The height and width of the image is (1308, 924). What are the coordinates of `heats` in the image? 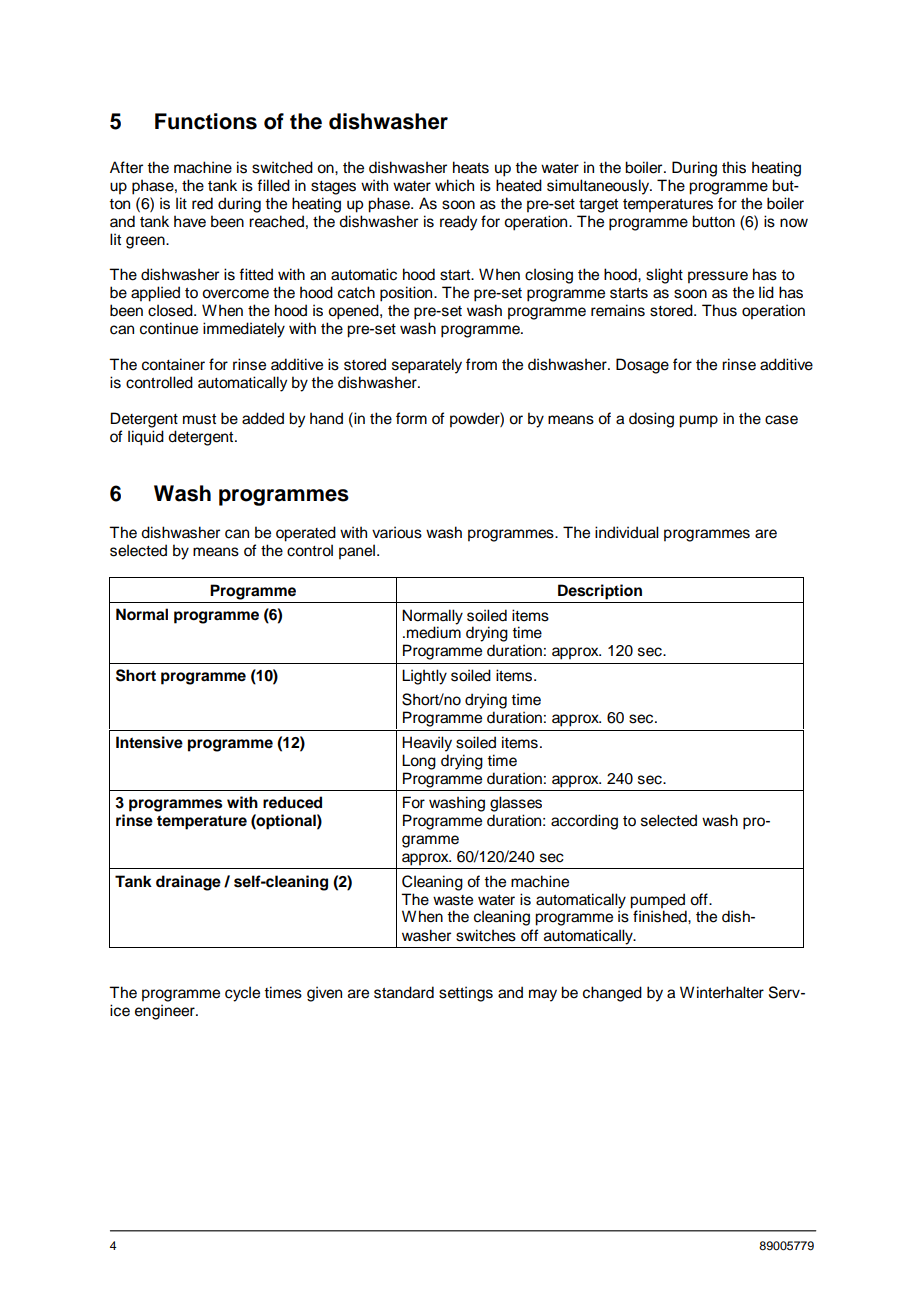 It's located at (471, 167).
